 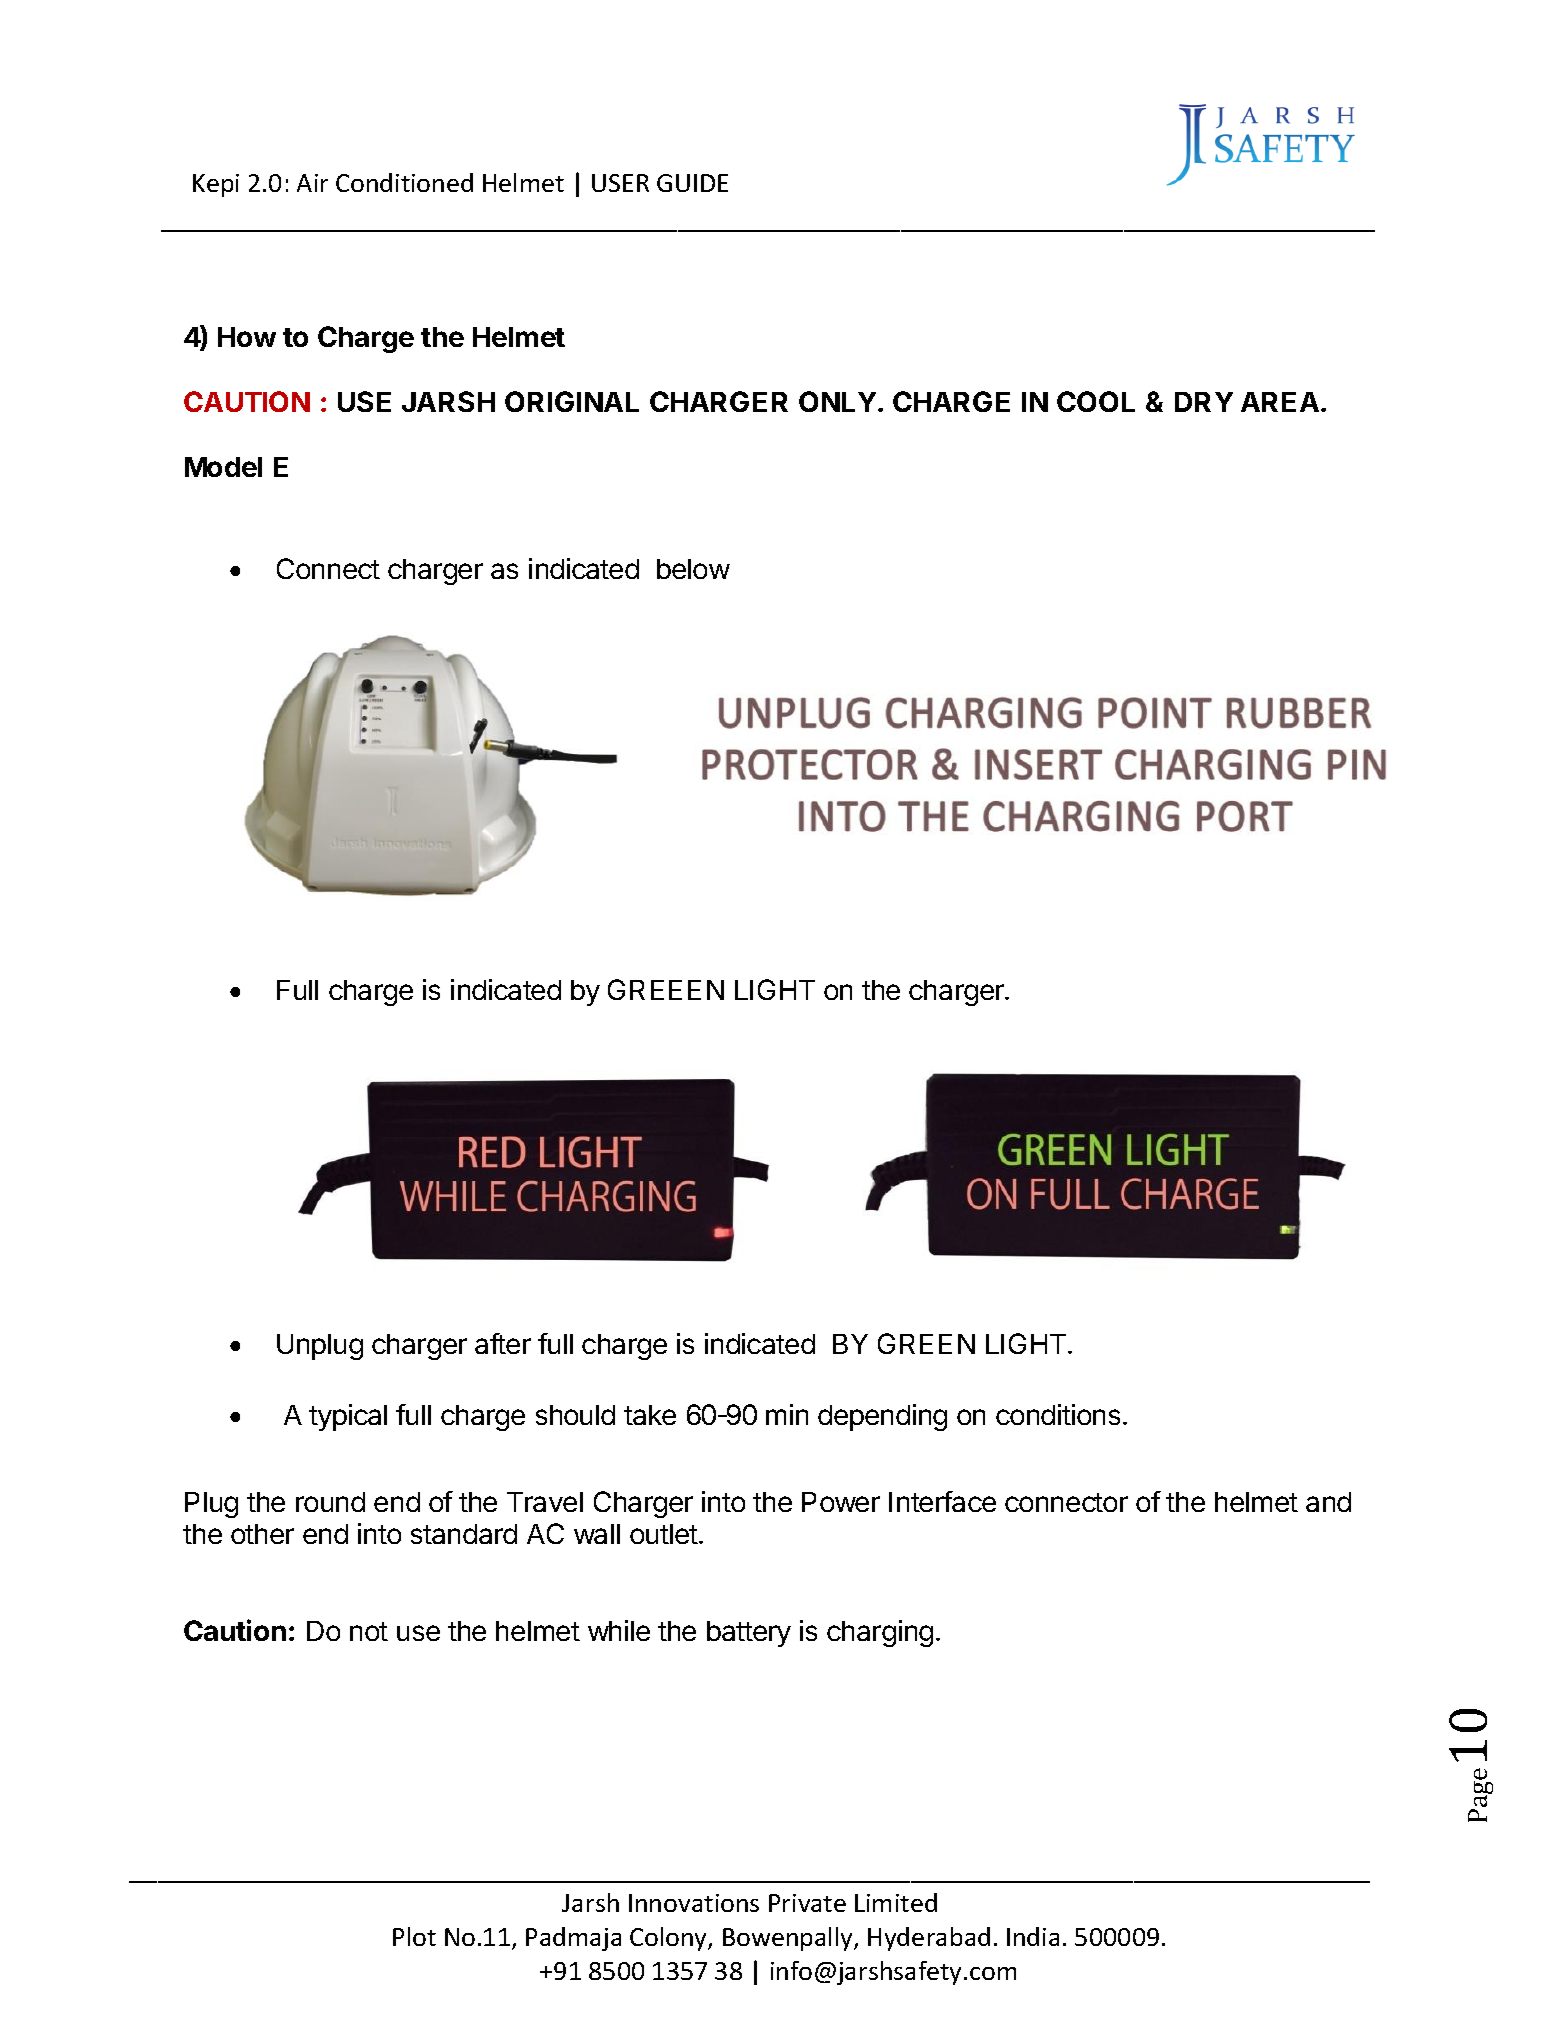 What do you see at coordinates (926, 1343) in the document?
I see `GREEN` at bounding box center [926, 1343].
